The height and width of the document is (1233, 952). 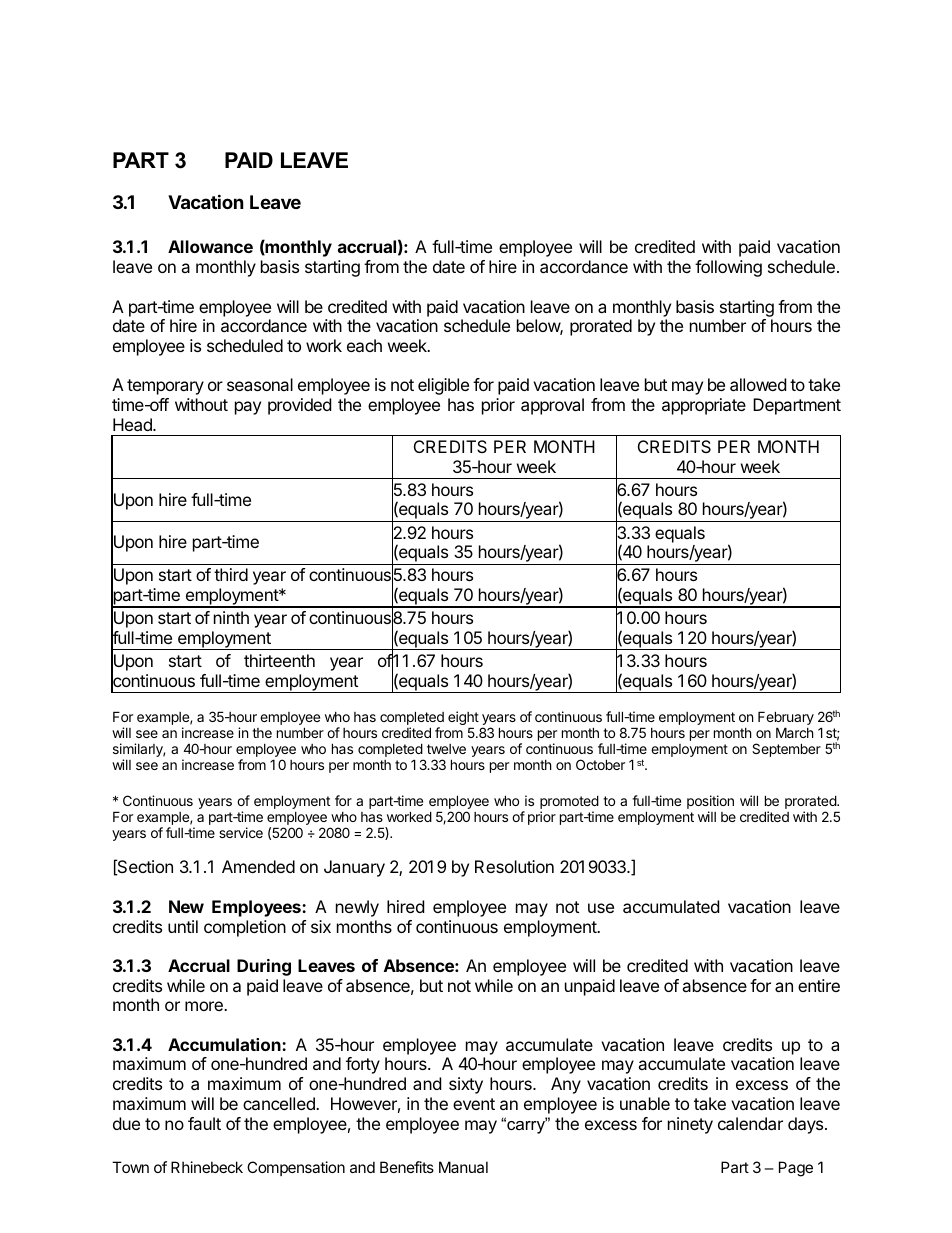 I want to click on Allowance, so click(x=210, y=246).
